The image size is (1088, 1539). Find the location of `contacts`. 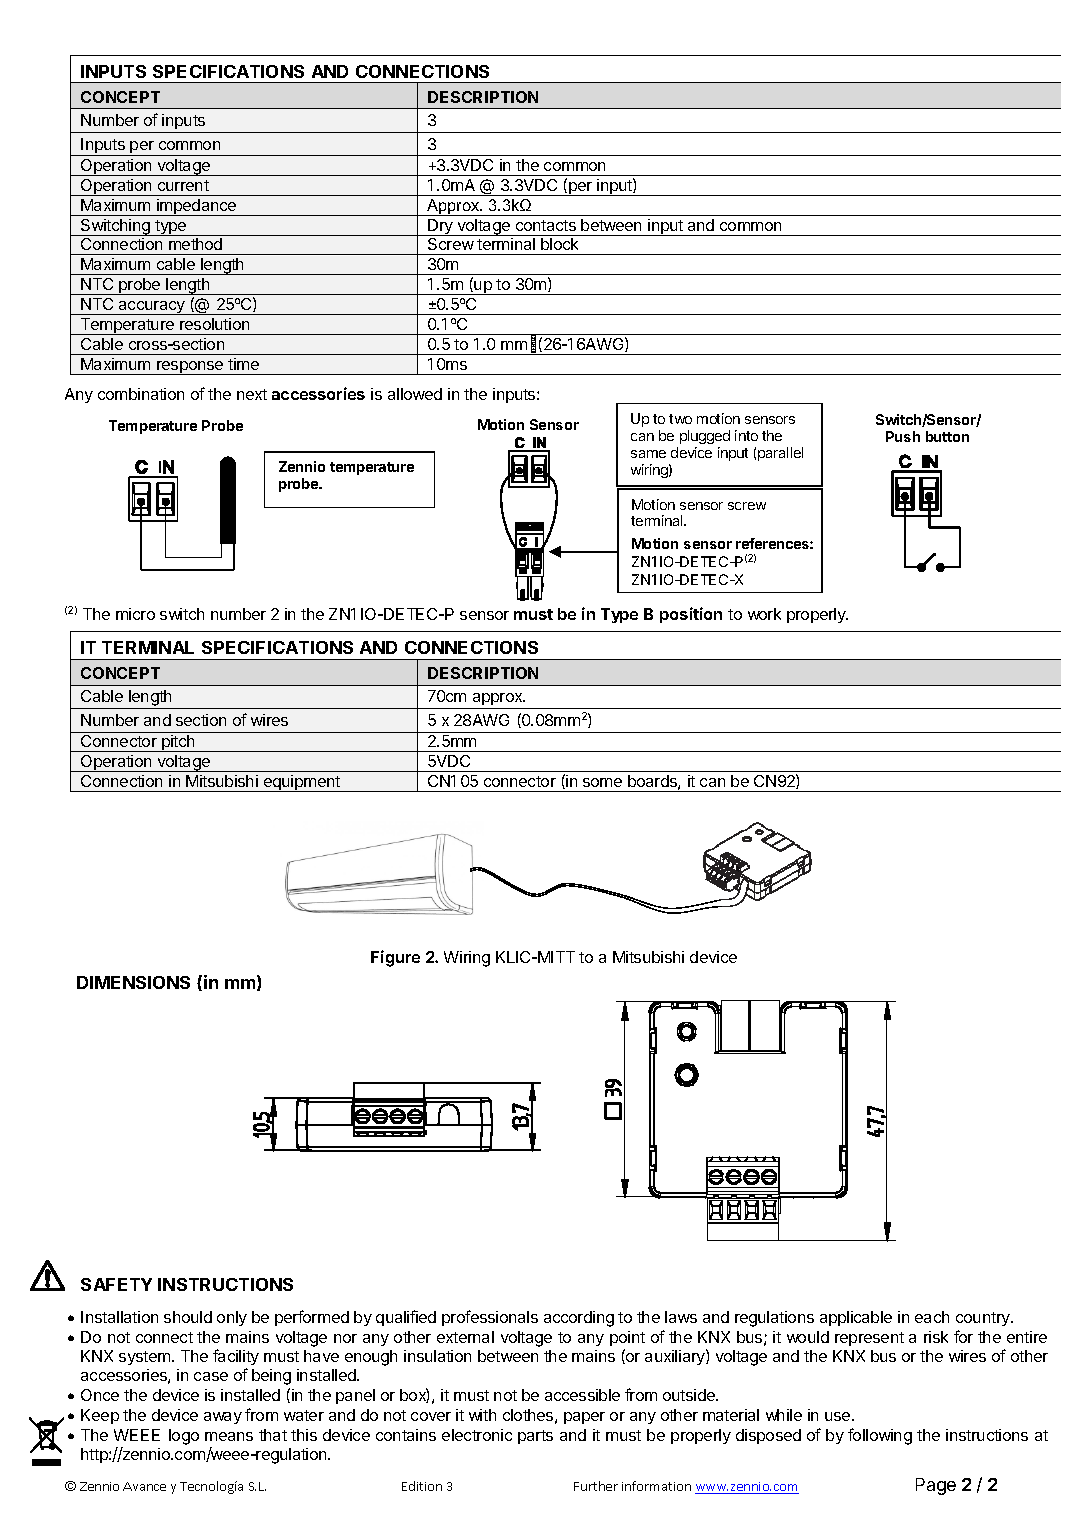

contacts is located at coordinates (546, 225).
